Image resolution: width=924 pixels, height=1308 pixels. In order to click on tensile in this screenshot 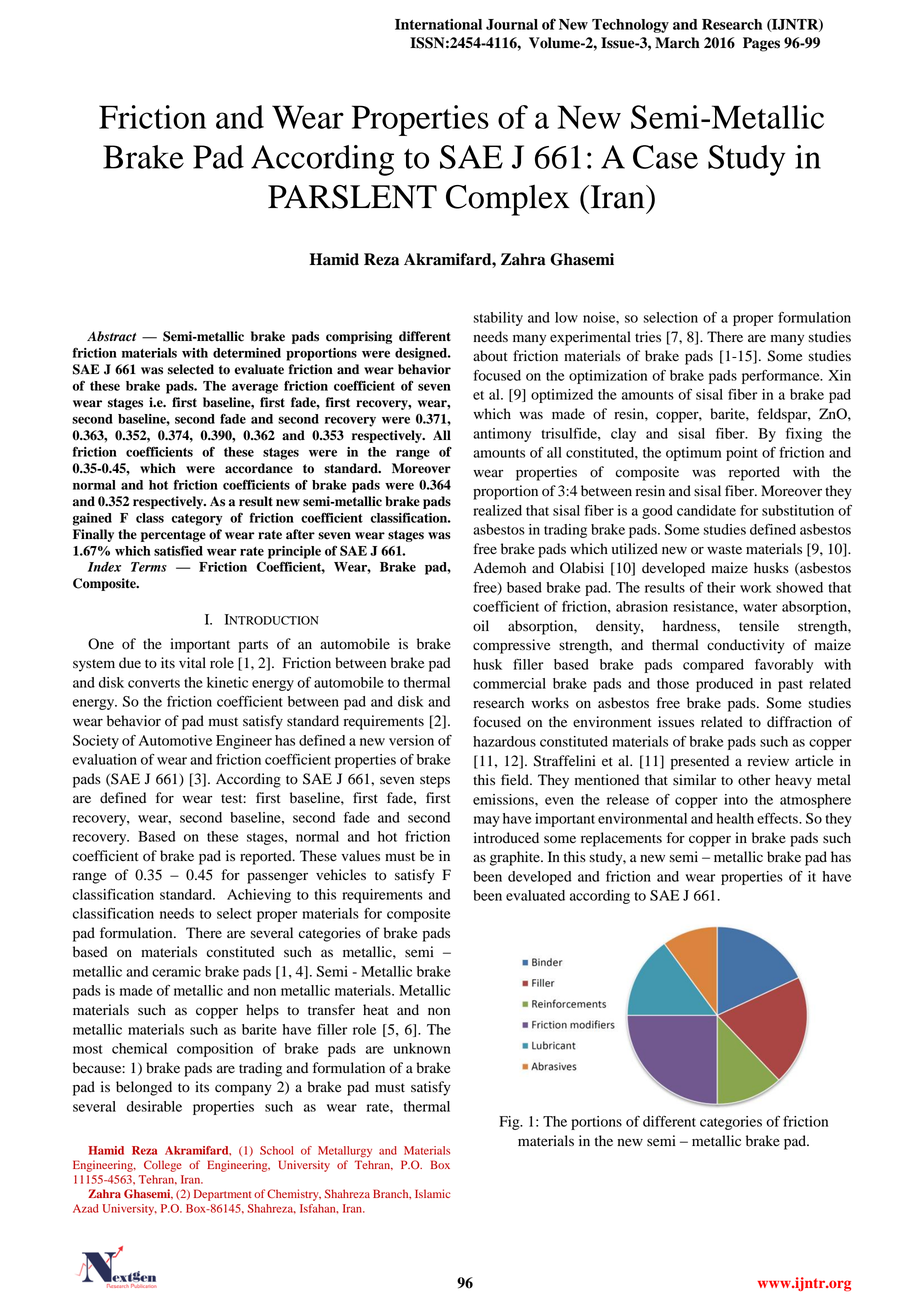, I will do `click(759, 626)`.
